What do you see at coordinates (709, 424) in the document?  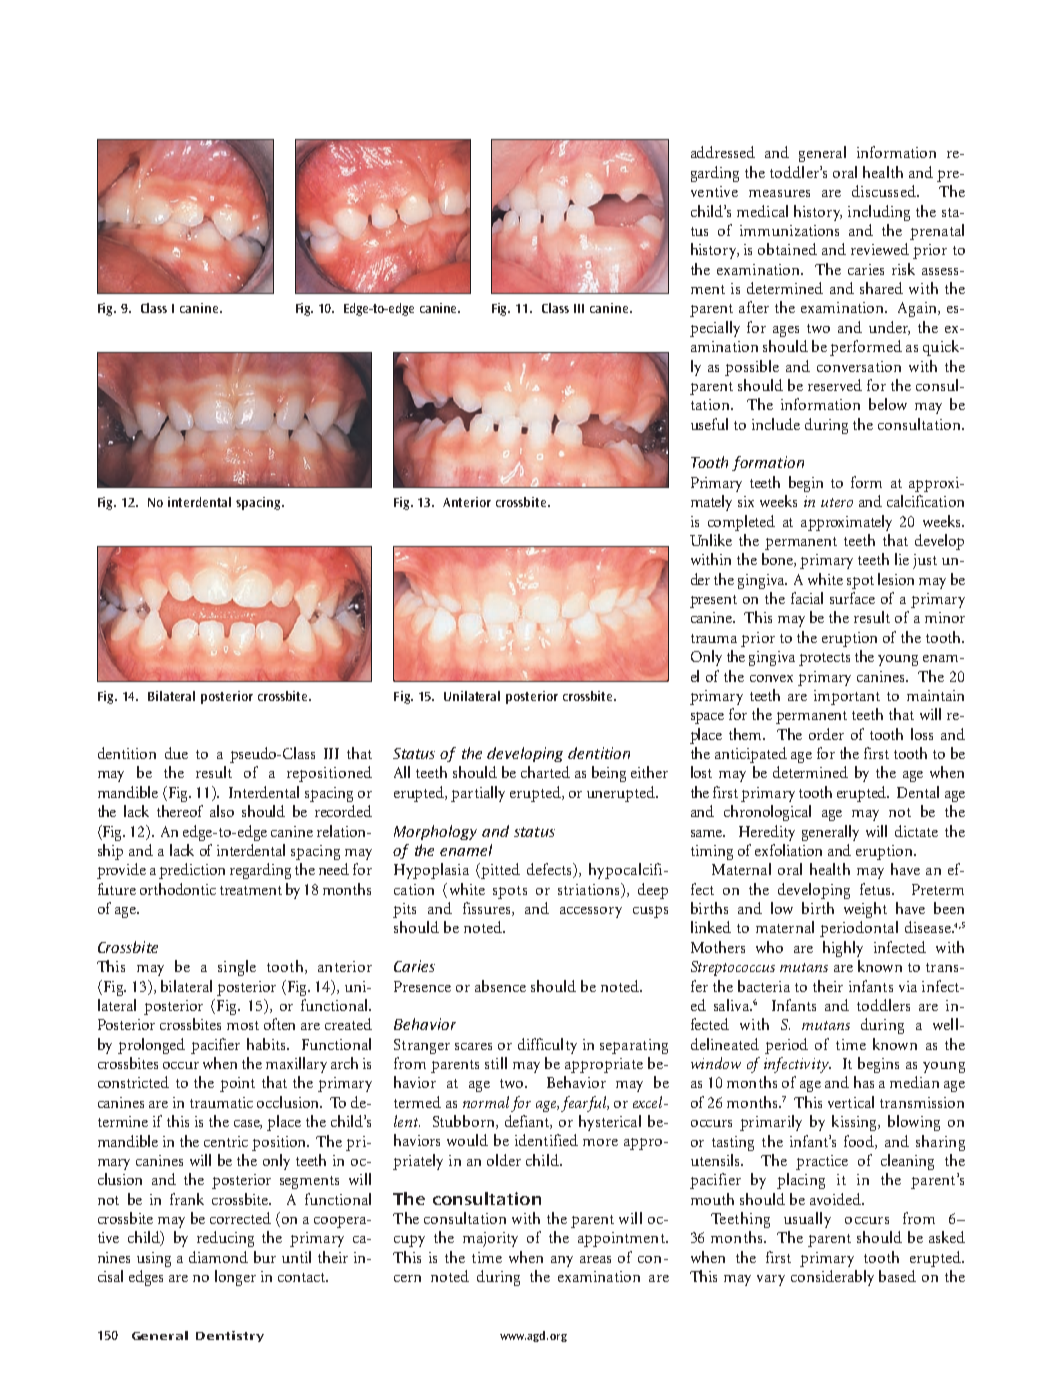 I see `useful` at bounding box center [709, 424].
